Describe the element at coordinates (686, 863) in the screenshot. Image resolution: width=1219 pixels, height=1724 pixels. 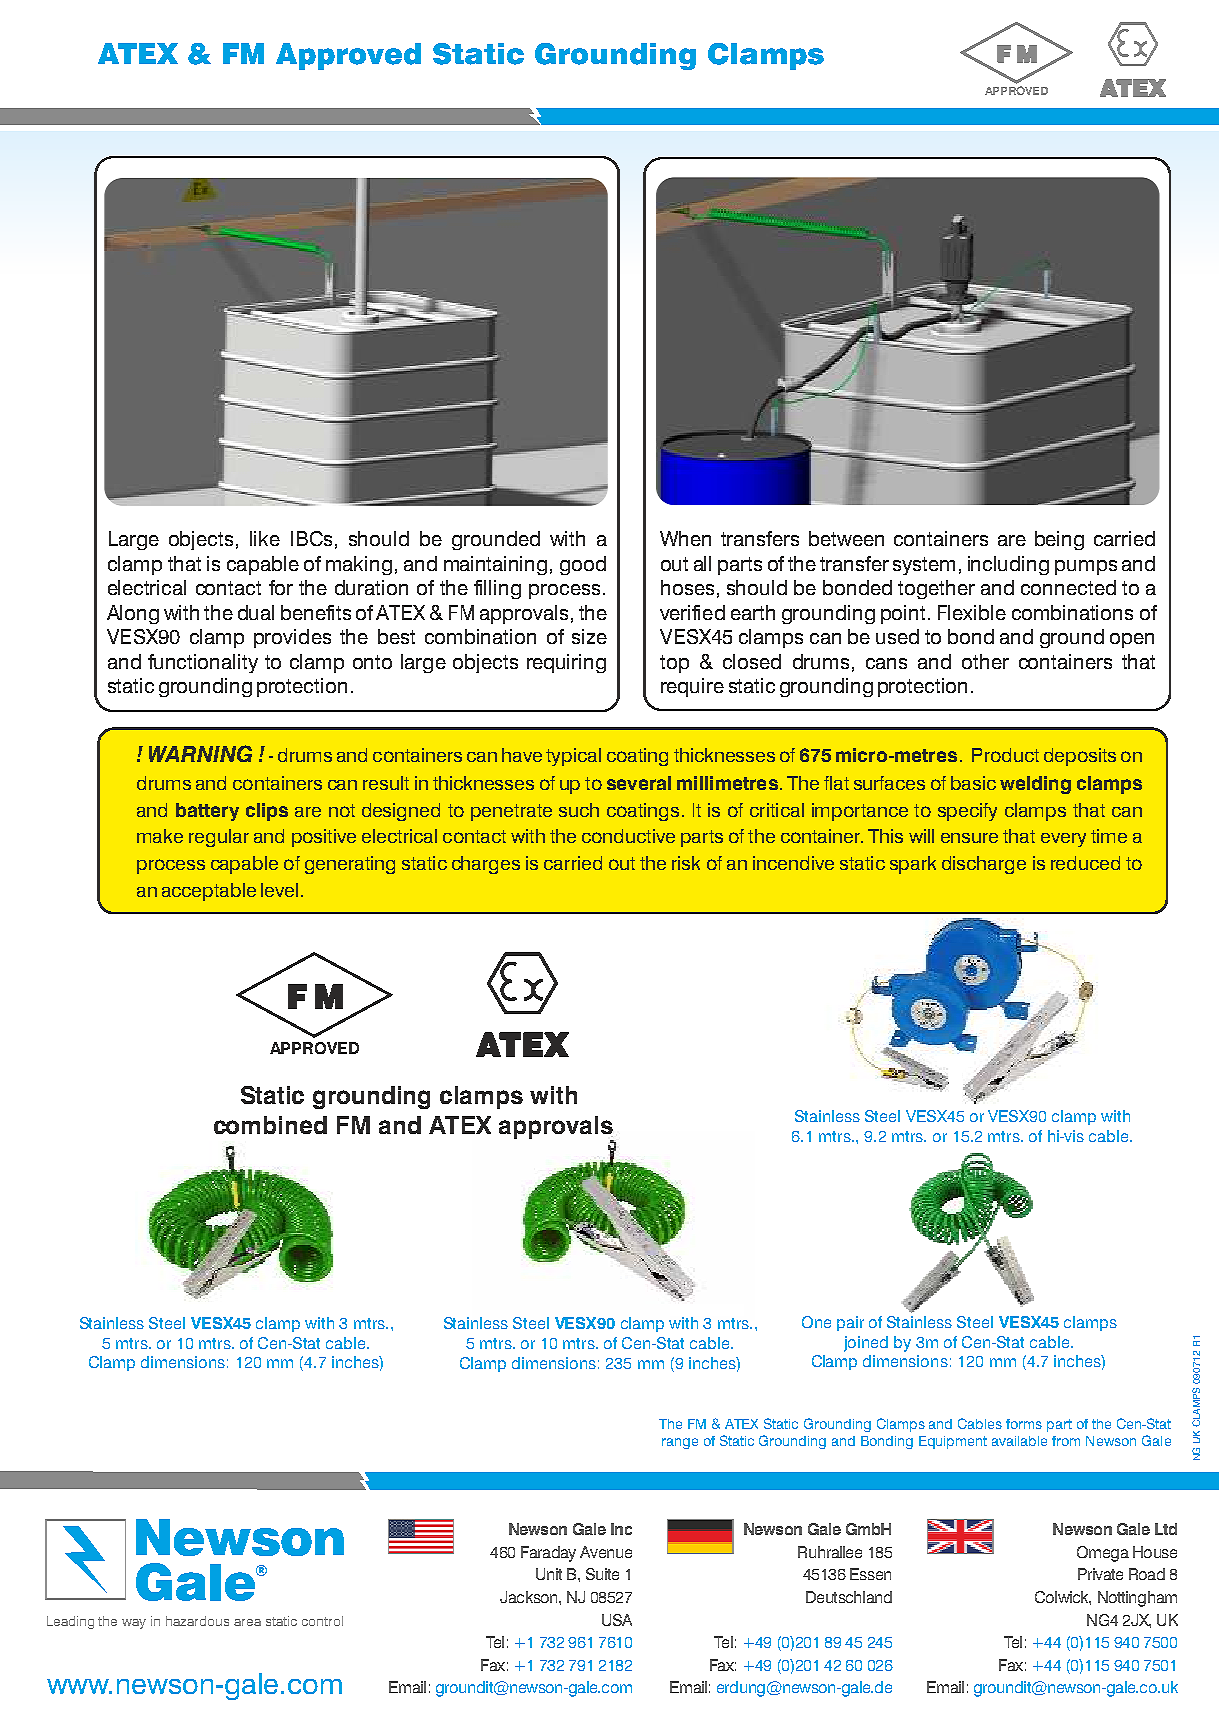
I see `risk` at that location.
